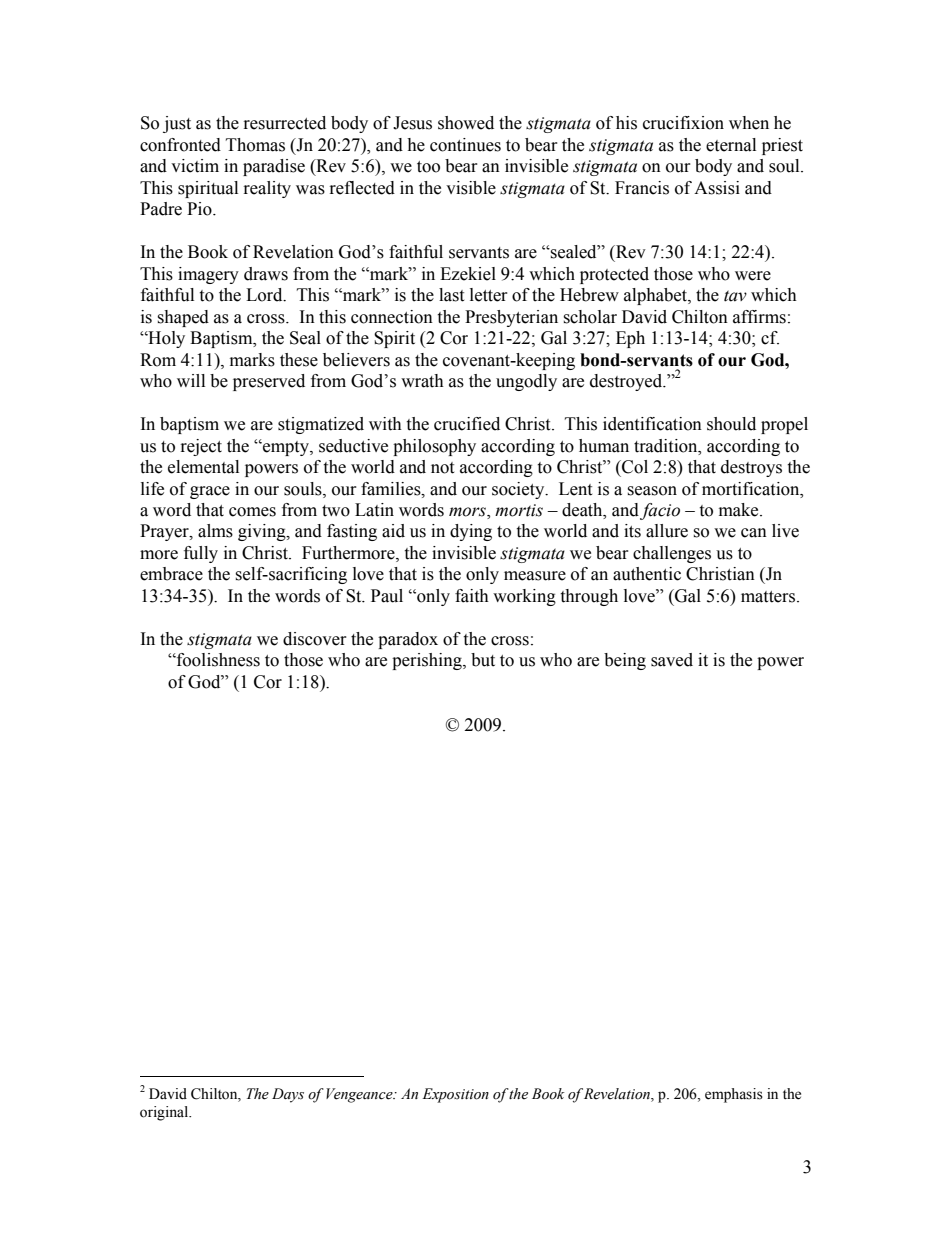  Describe the element at coordinates (255, 145) in the screenshot. I see `Thomas` at that location.
